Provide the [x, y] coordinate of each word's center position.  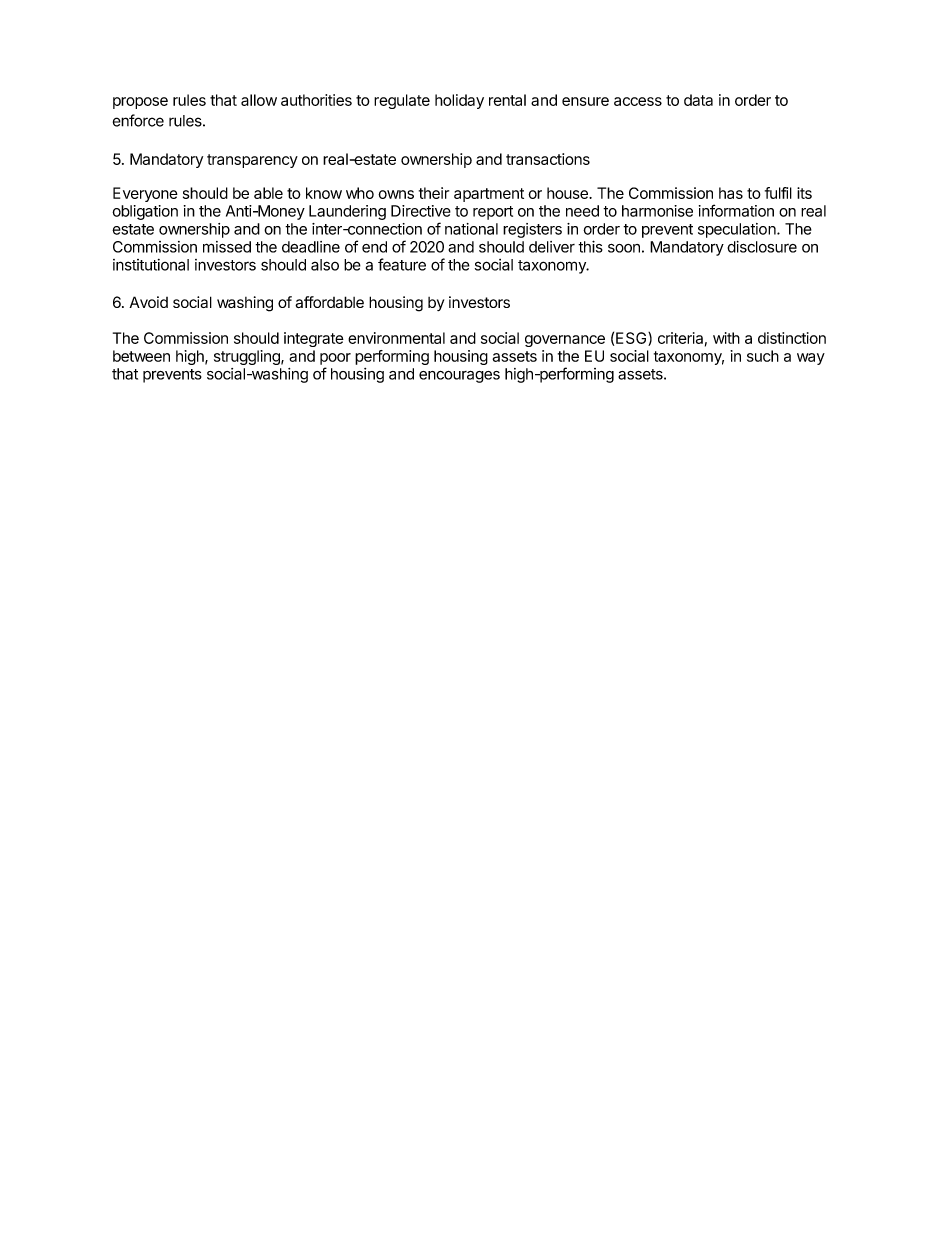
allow [259, 100]
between [141, 356]
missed [227, 247]
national [471, 229]
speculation [738, 230]
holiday [459, 101]
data [698, 100]
